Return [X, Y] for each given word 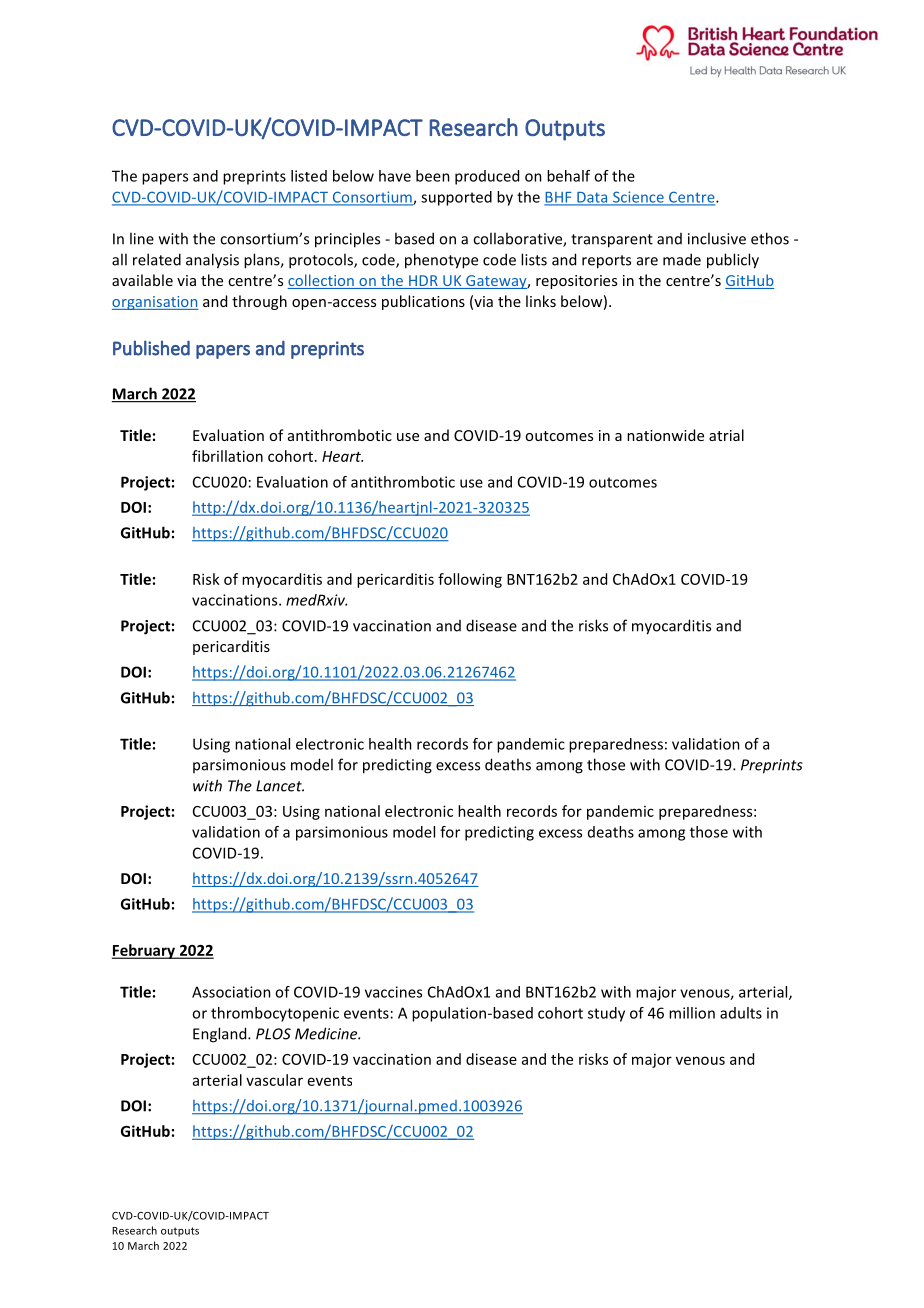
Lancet [280, 786]
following [470, 580]
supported [456, 198]
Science [638, 198]
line [142, 238]
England [221, 1035]
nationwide [665, 435]
